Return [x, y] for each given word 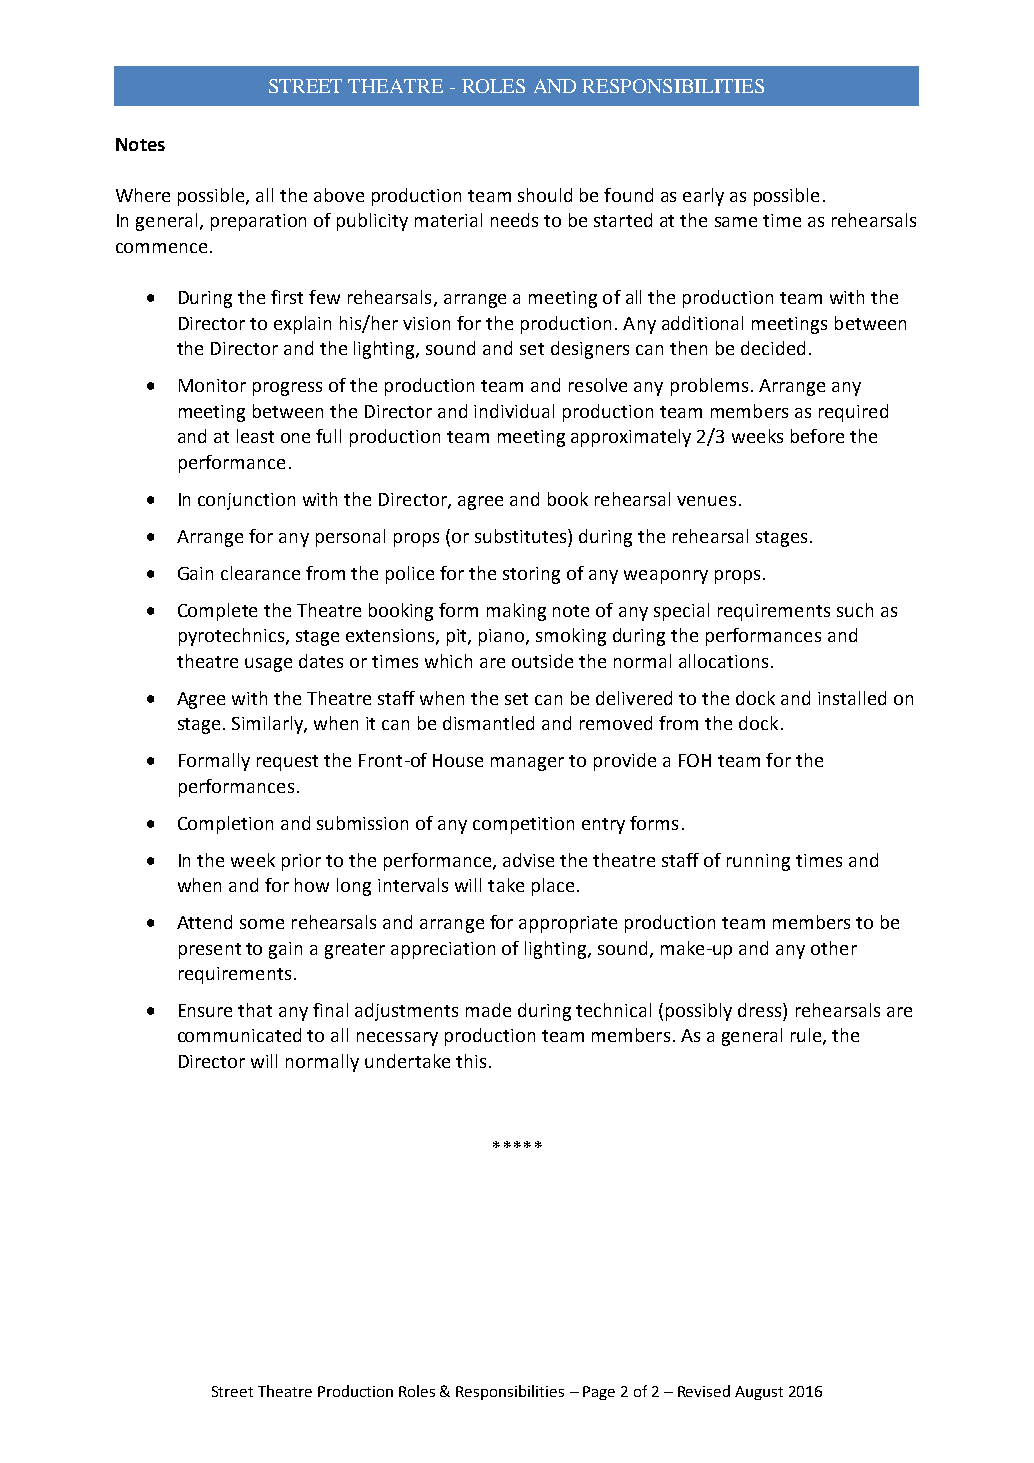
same [736, 222]
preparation [258, 222]
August [759, 1393]
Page [599, 1393]
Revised [704, 1391]
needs [514, 220]
